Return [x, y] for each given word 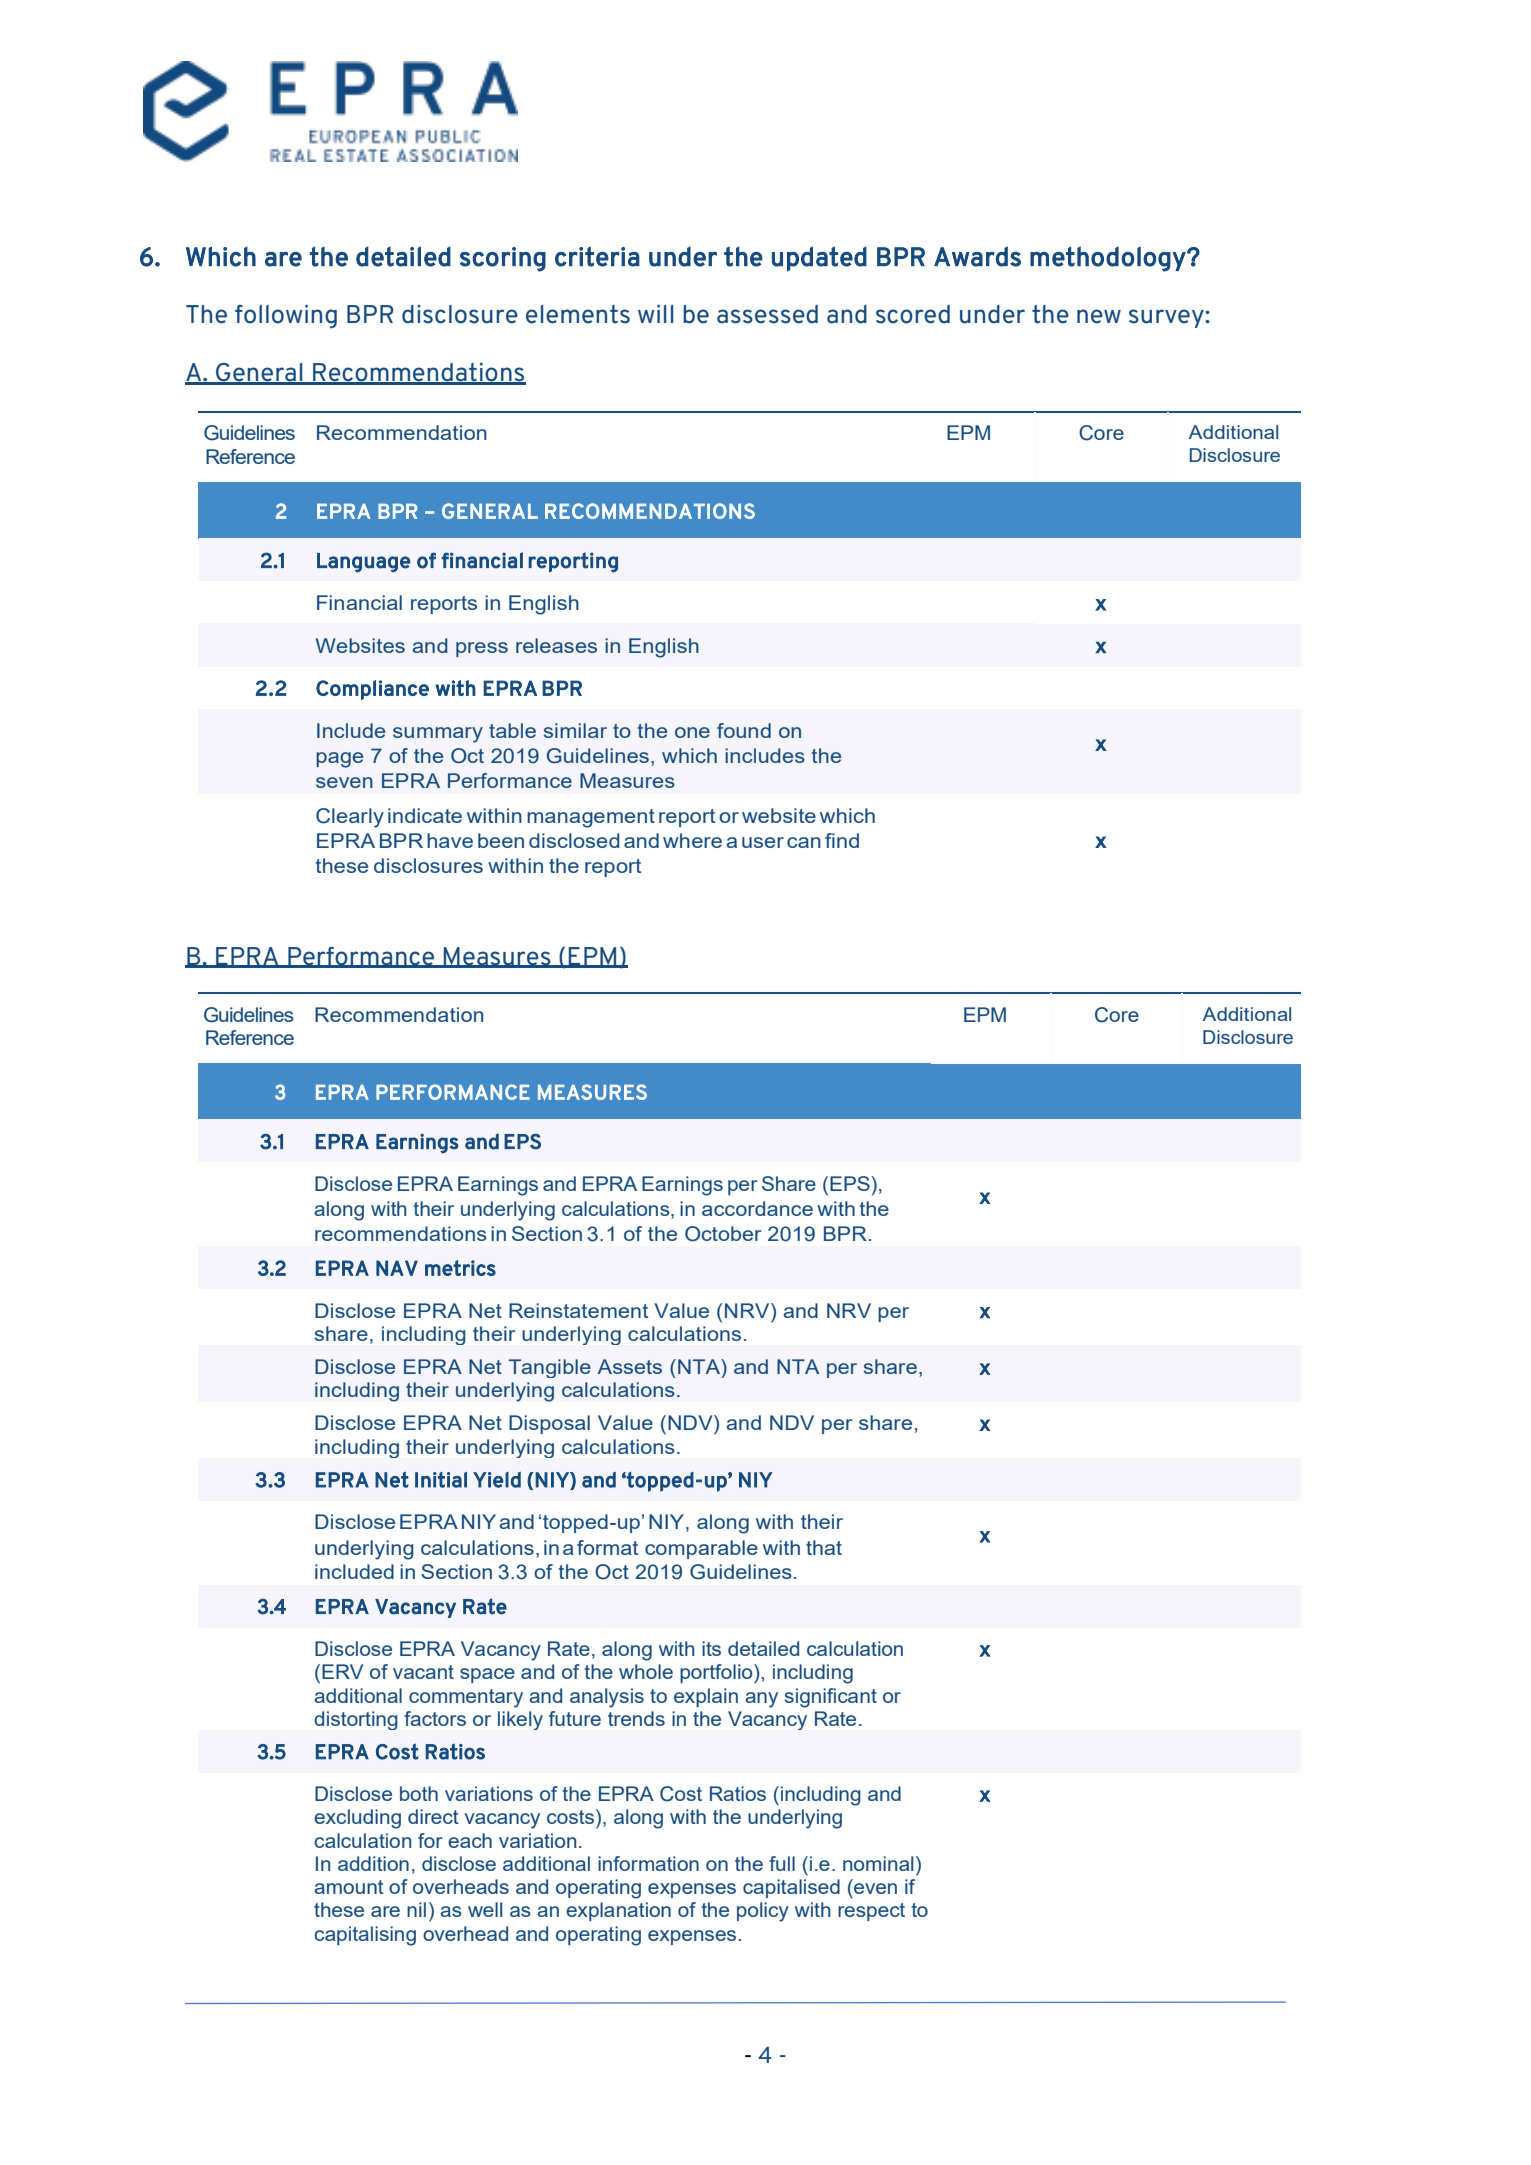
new [1099, 316]
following [286, 316]
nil [416, 1909]
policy [763, 1912]
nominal [878, 1863]
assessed [767, 314]
